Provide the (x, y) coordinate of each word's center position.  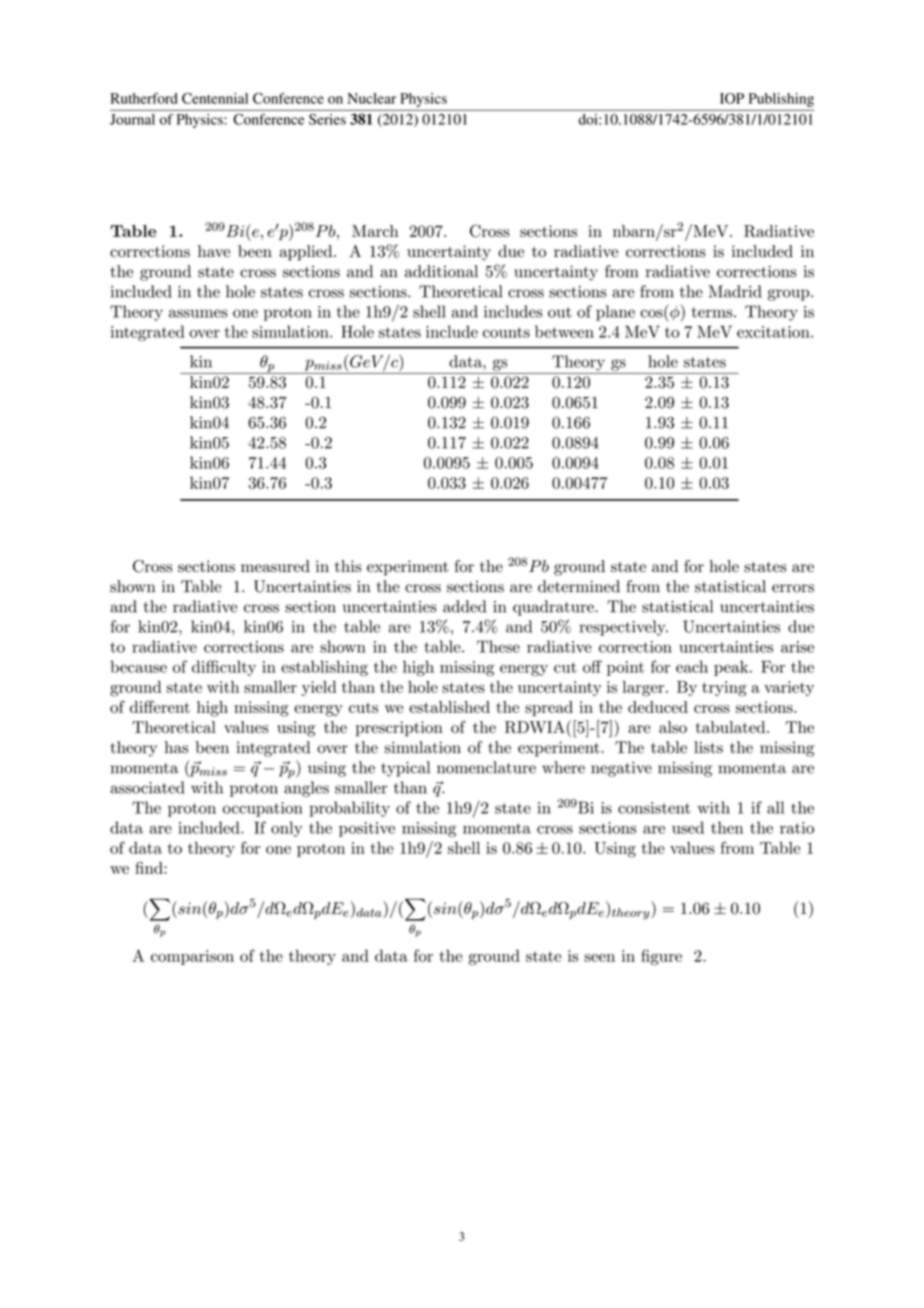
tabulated (732, 727)
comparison (192, 957)
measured (275, 566)
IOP (732, 98)
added (464, 606)
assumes (198, 313)
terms (713, 312)
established (449, 707)
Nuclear (371, 98)
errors (793, 588)
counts (506, 332)
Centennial (215, 98)
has (176, 747)
